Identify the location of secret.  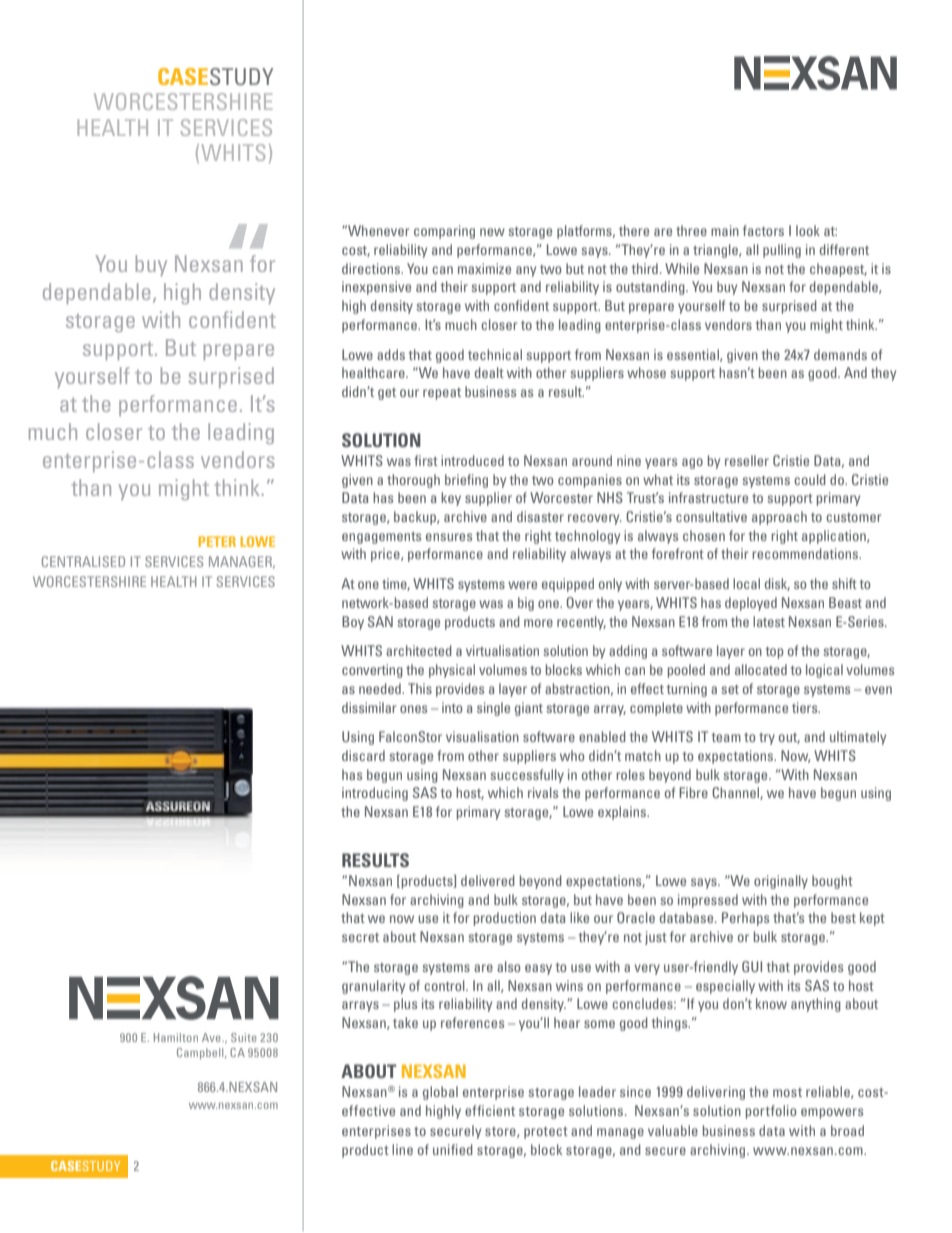
(360, 937).
